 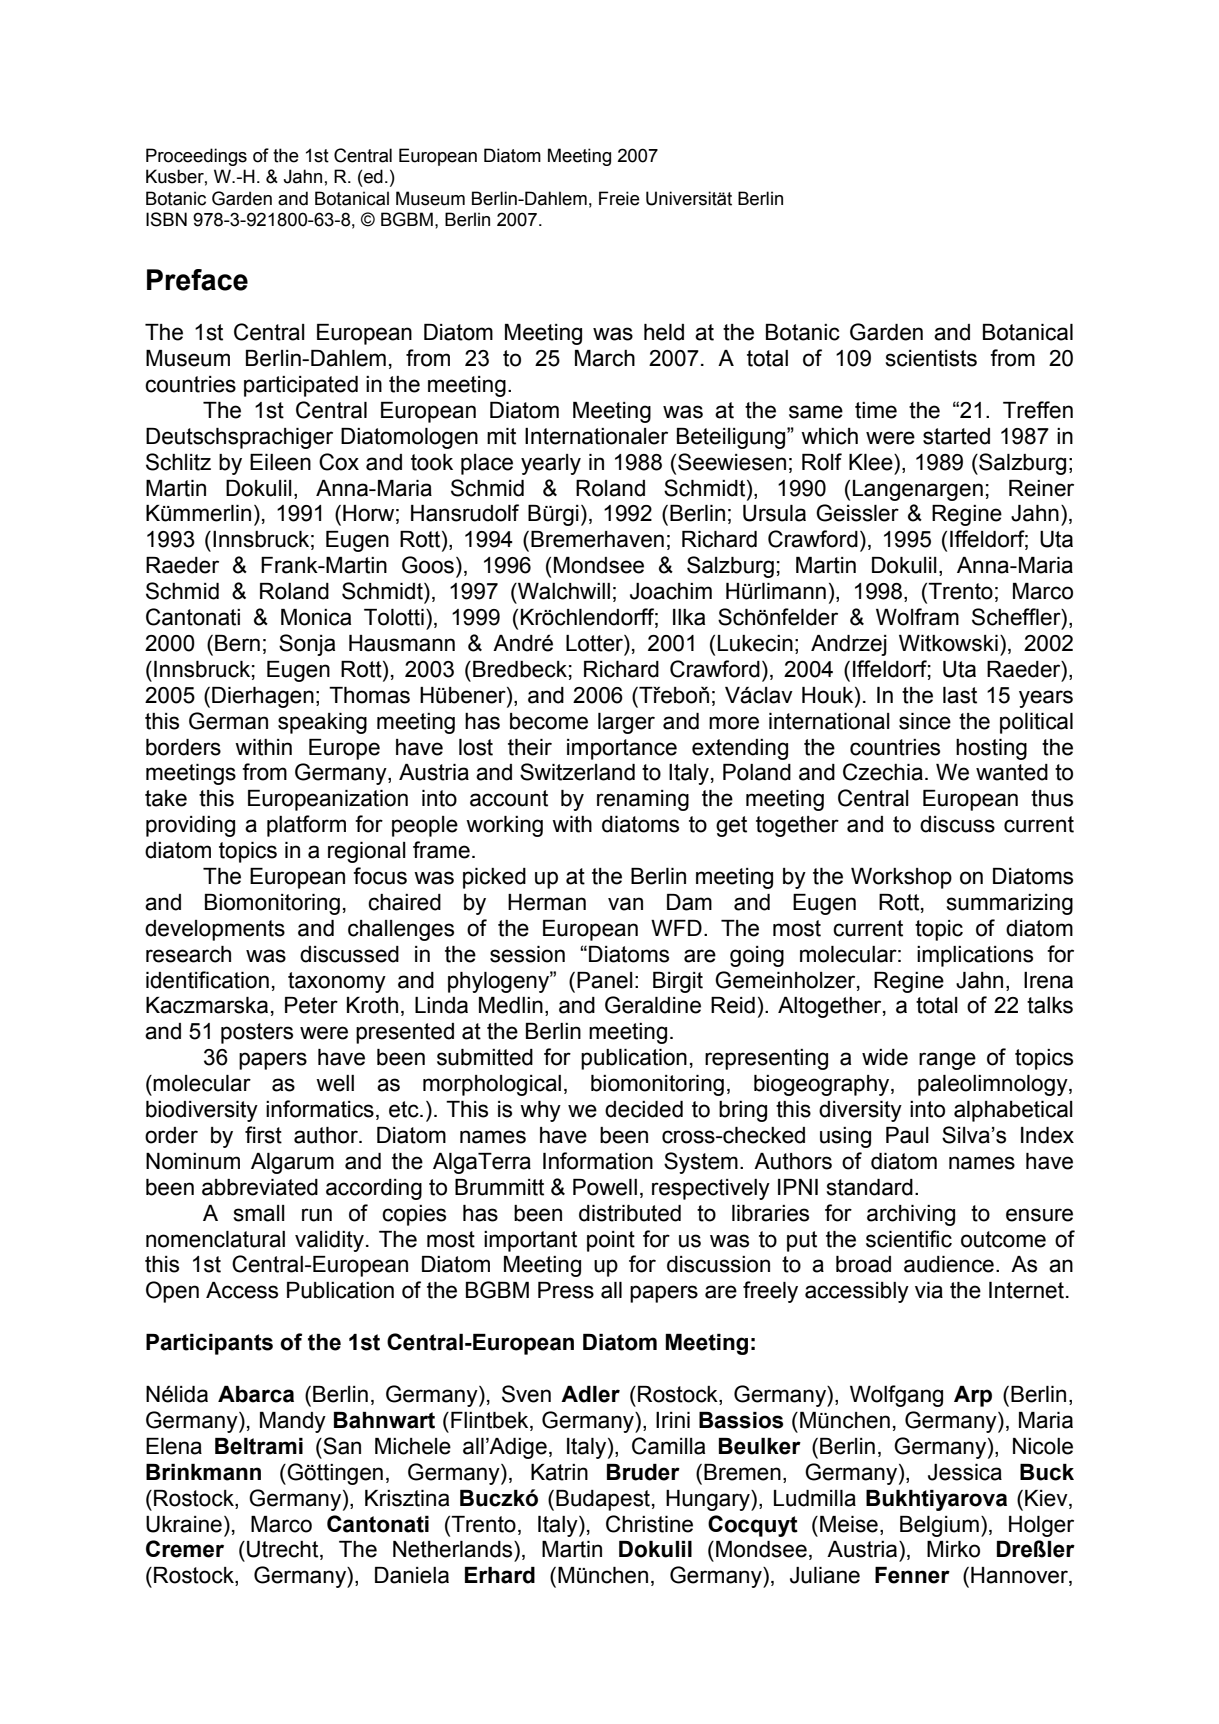 What do you see at coordinates (857, 513) in the screenshot?
I see `Geissler` at bounding box center [857, 513].
